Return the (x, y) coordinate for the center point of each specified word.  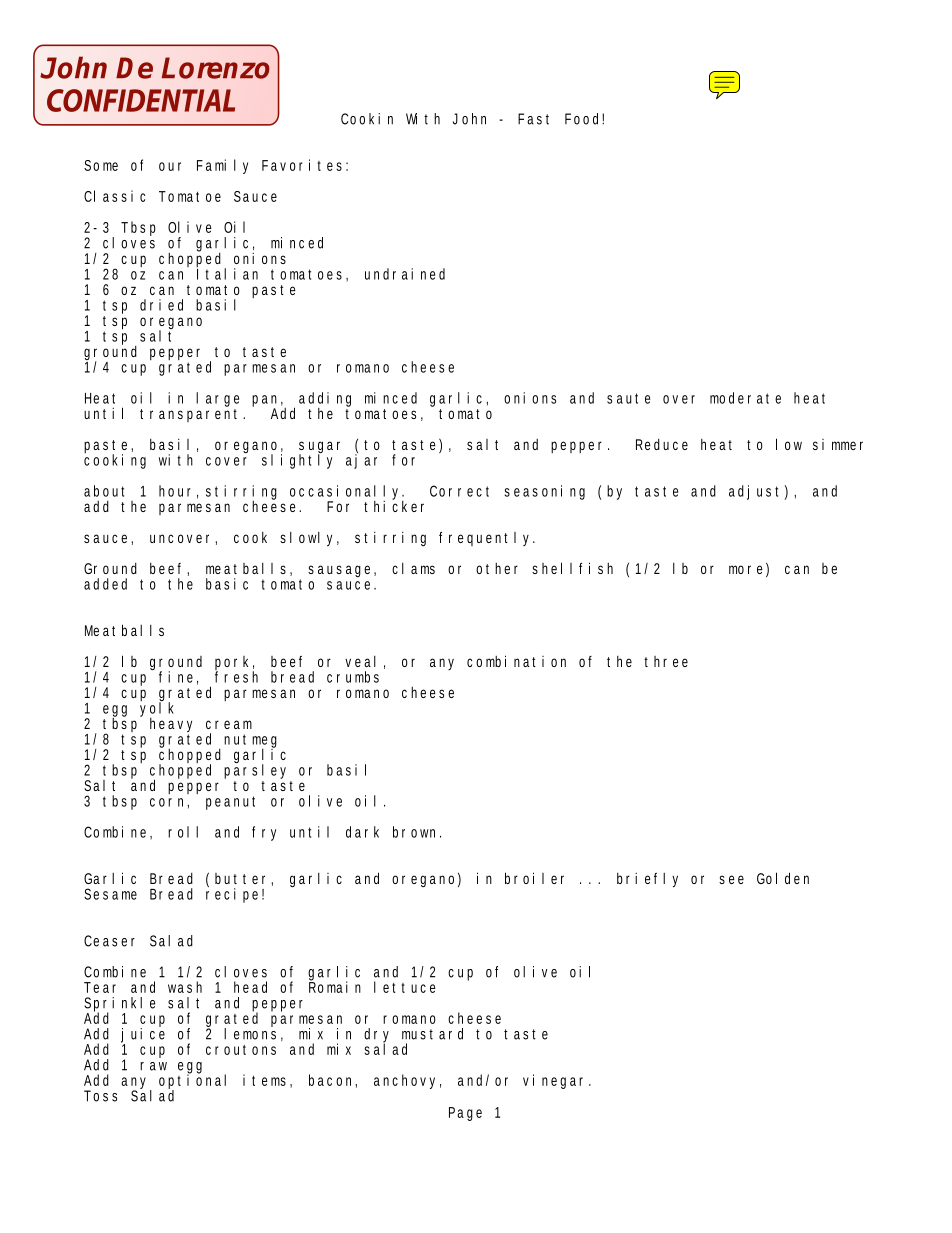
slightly (297, 460)
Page (465, 1114)
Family (222, 166)
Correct (459, 491)
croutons (241, 1050)
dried (161, 305)
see (731, 879)
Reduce (662, 444)
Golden (783, 878)
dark (362, 832)
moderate (745, 398)
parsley (257, 772)
